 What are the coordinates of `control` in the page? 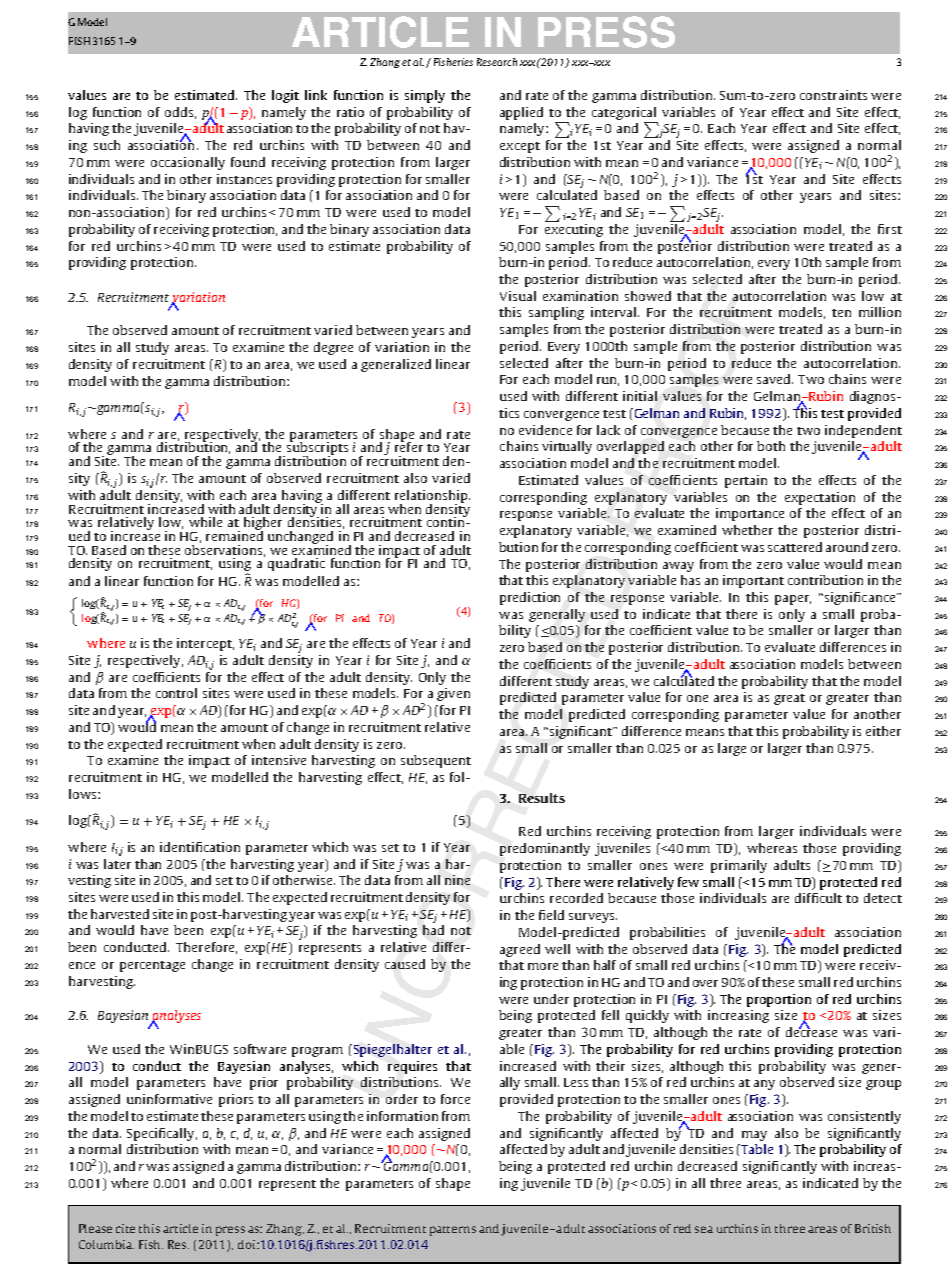 It's located at (176, 693).
